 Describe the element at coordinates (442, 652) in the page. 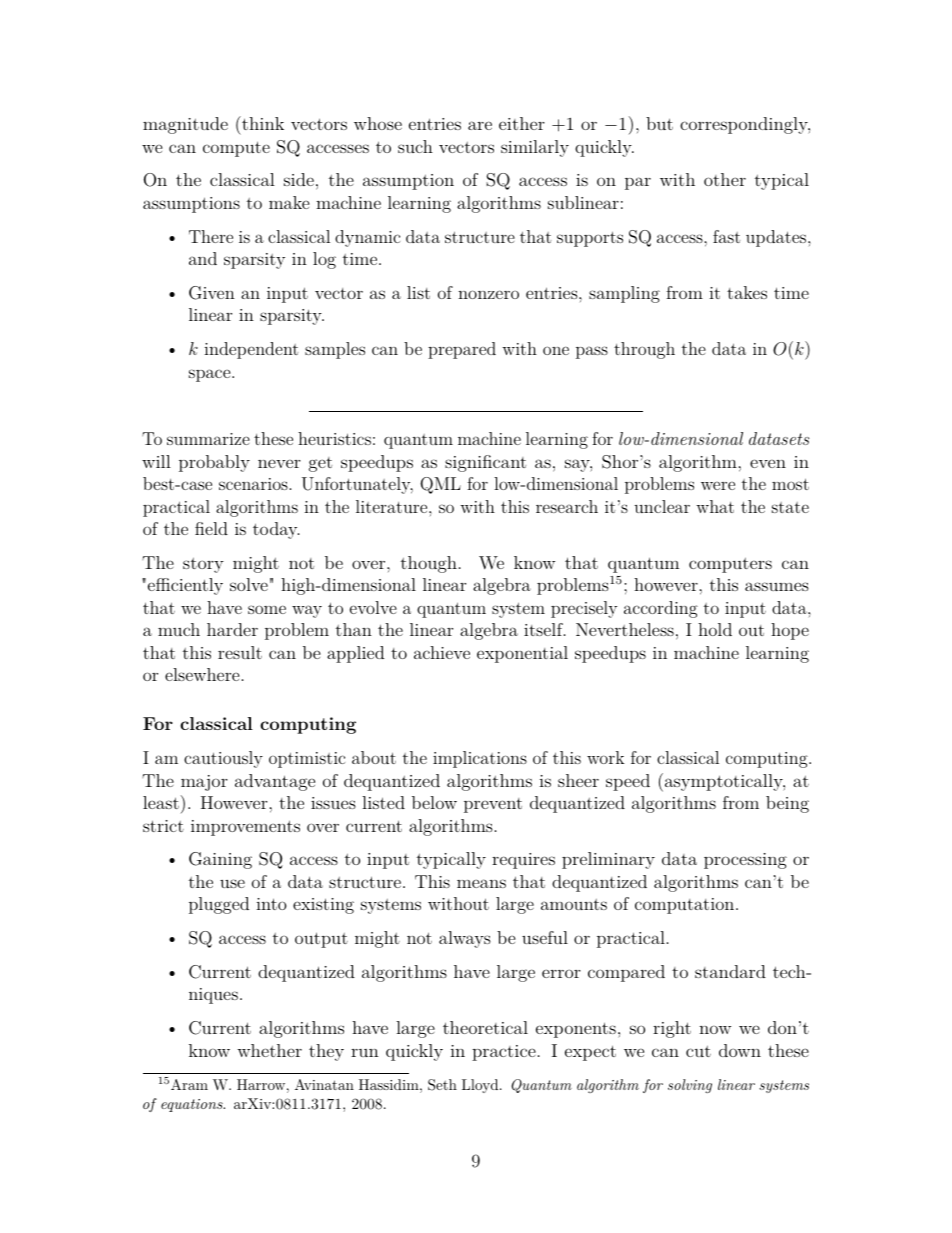

I see `achieve` at that location.
